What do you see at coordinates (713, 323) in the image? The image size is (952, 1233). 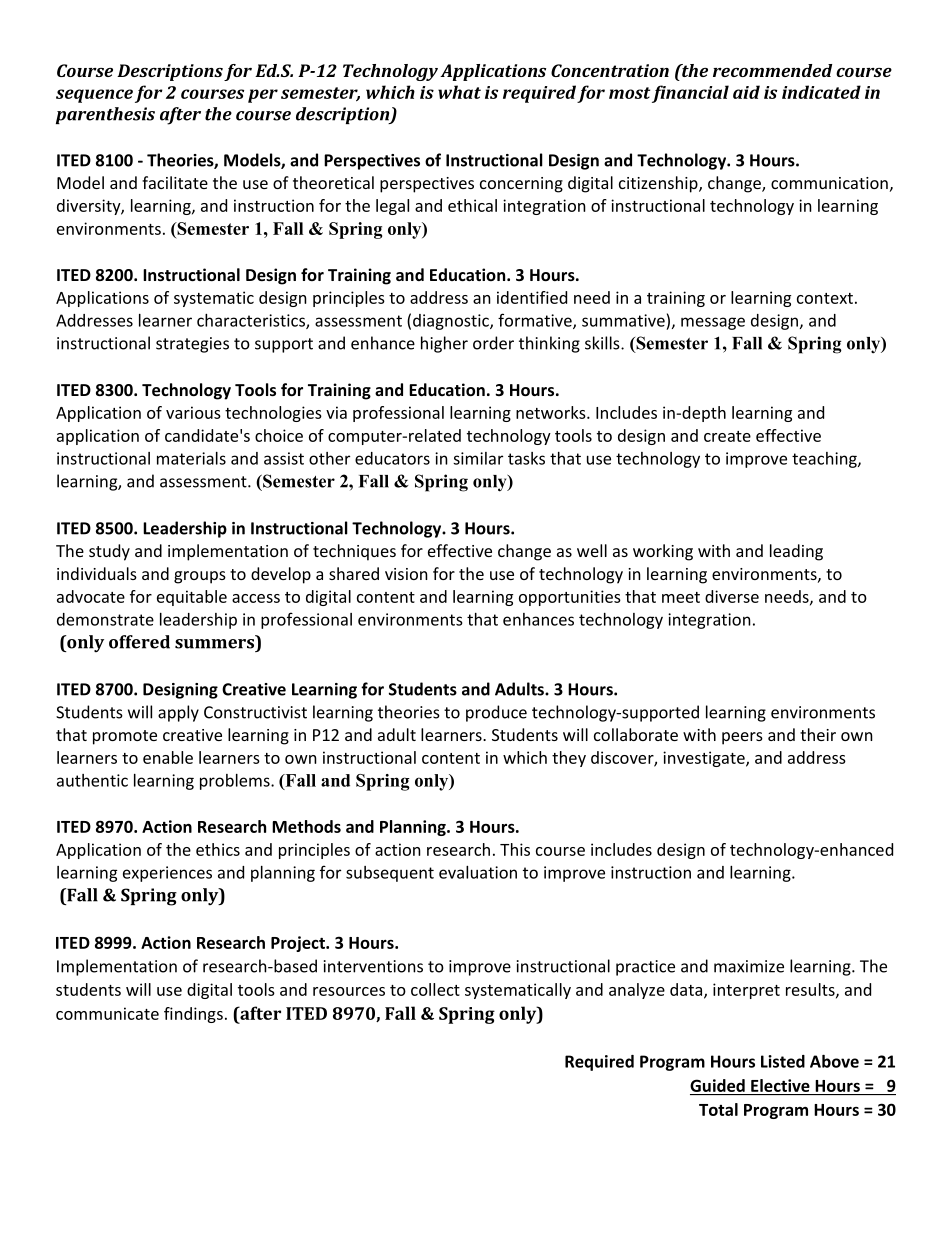 I see `message` at bounding box center [713, 323].
